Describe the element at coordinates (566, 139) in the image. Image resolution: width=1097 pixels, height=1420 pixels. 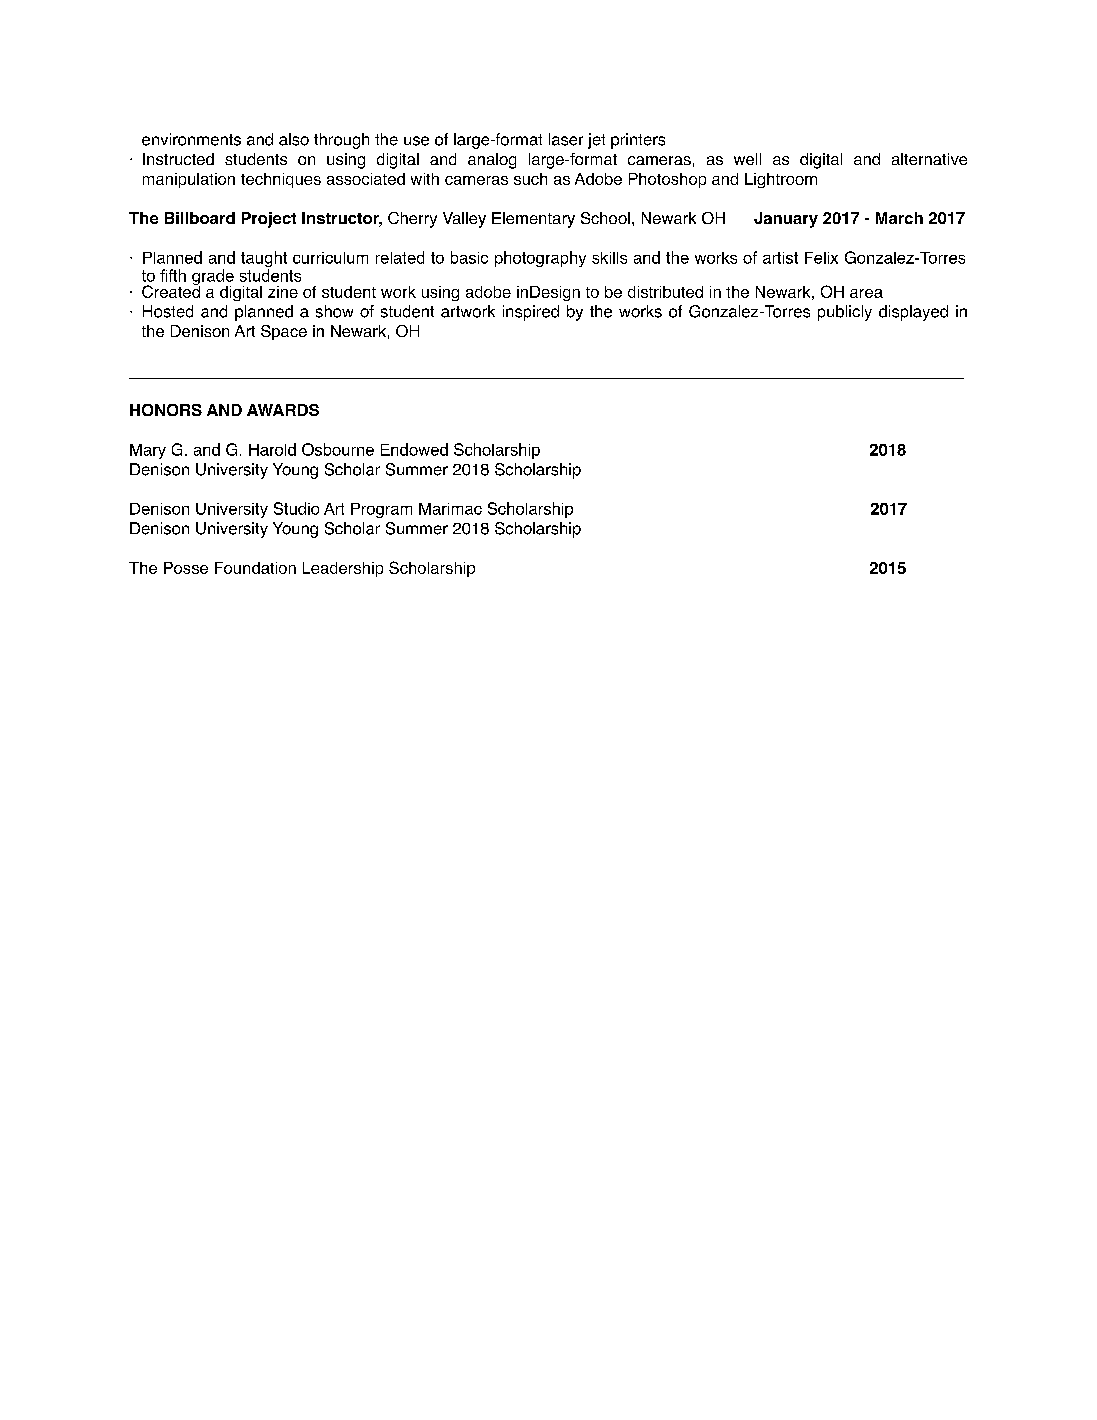
I see `laser` at that location.
